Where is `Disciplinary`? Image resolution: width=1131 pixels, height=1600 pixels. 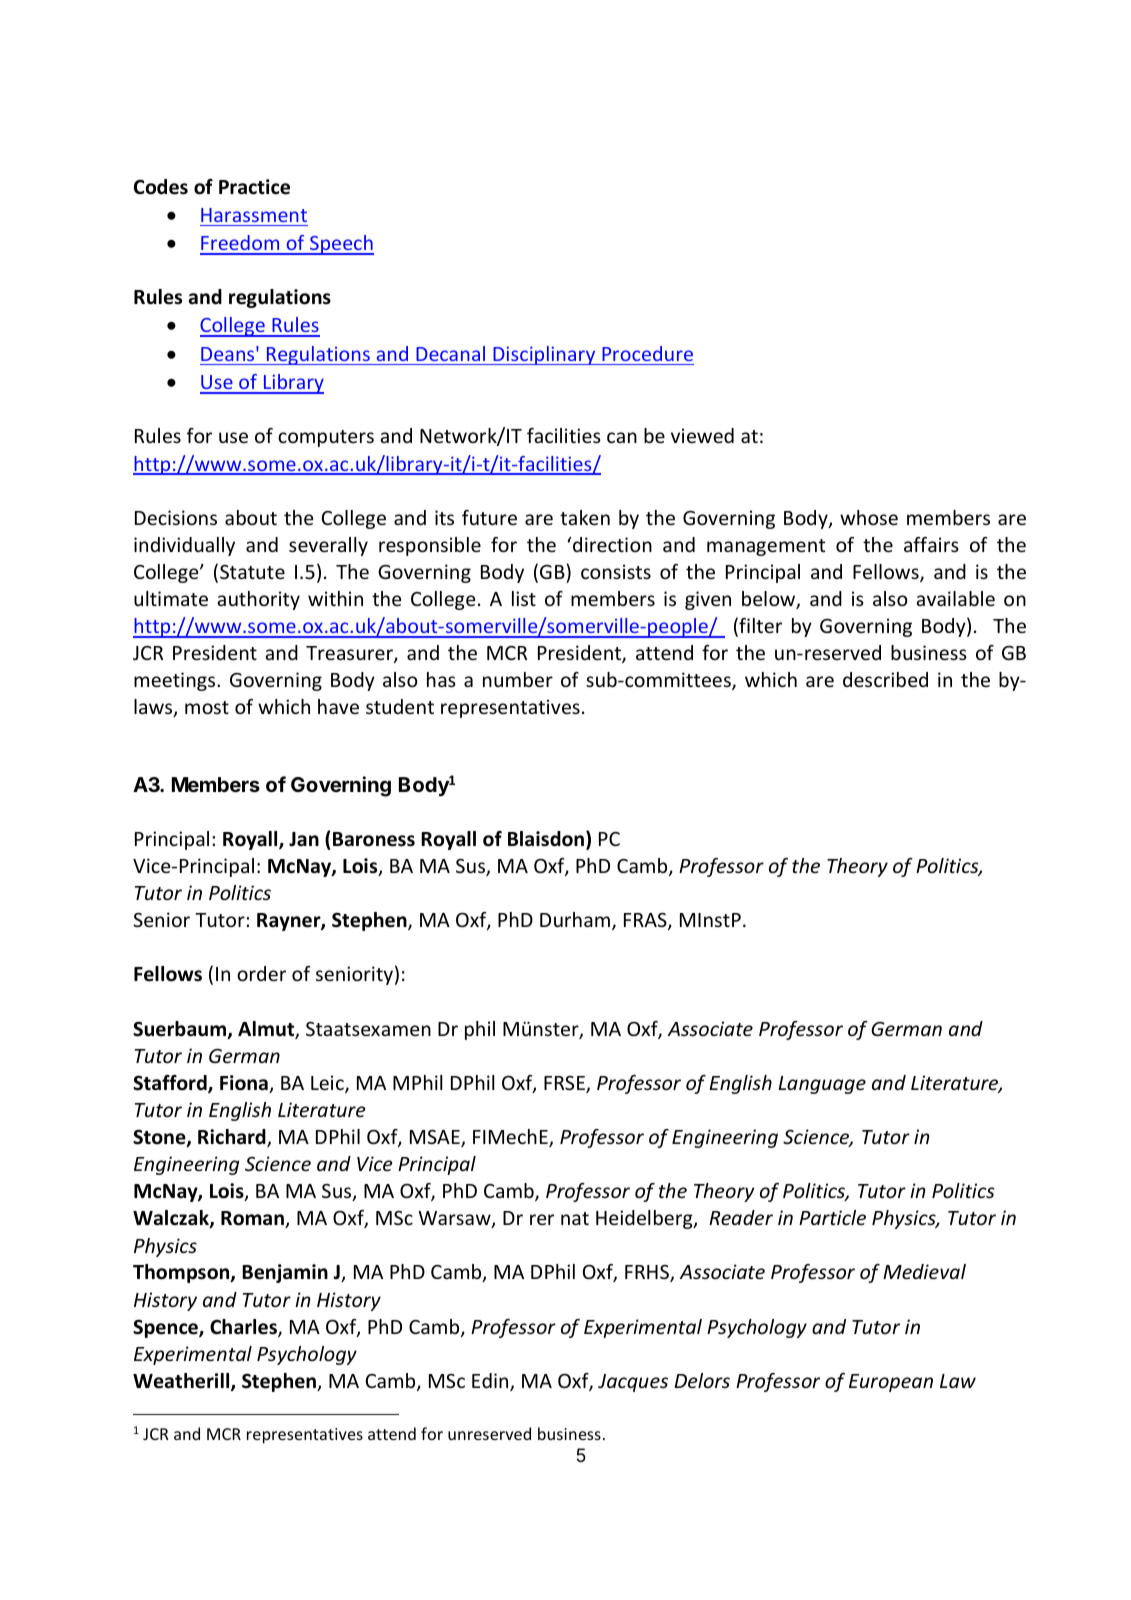 Disciplinary is located at coordinates (544, 355).
